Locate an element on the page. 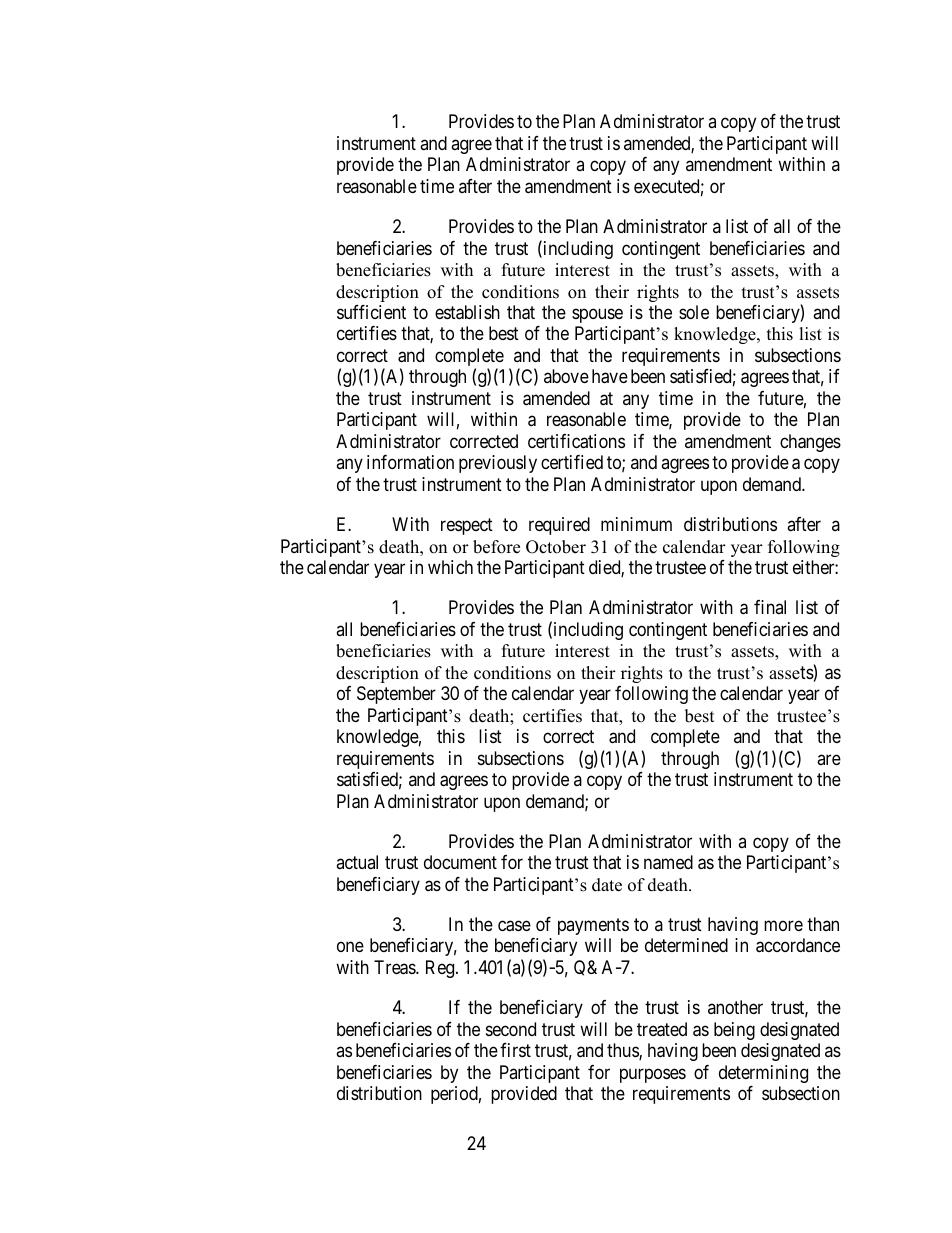  date is located at coordinates (607, 885).
